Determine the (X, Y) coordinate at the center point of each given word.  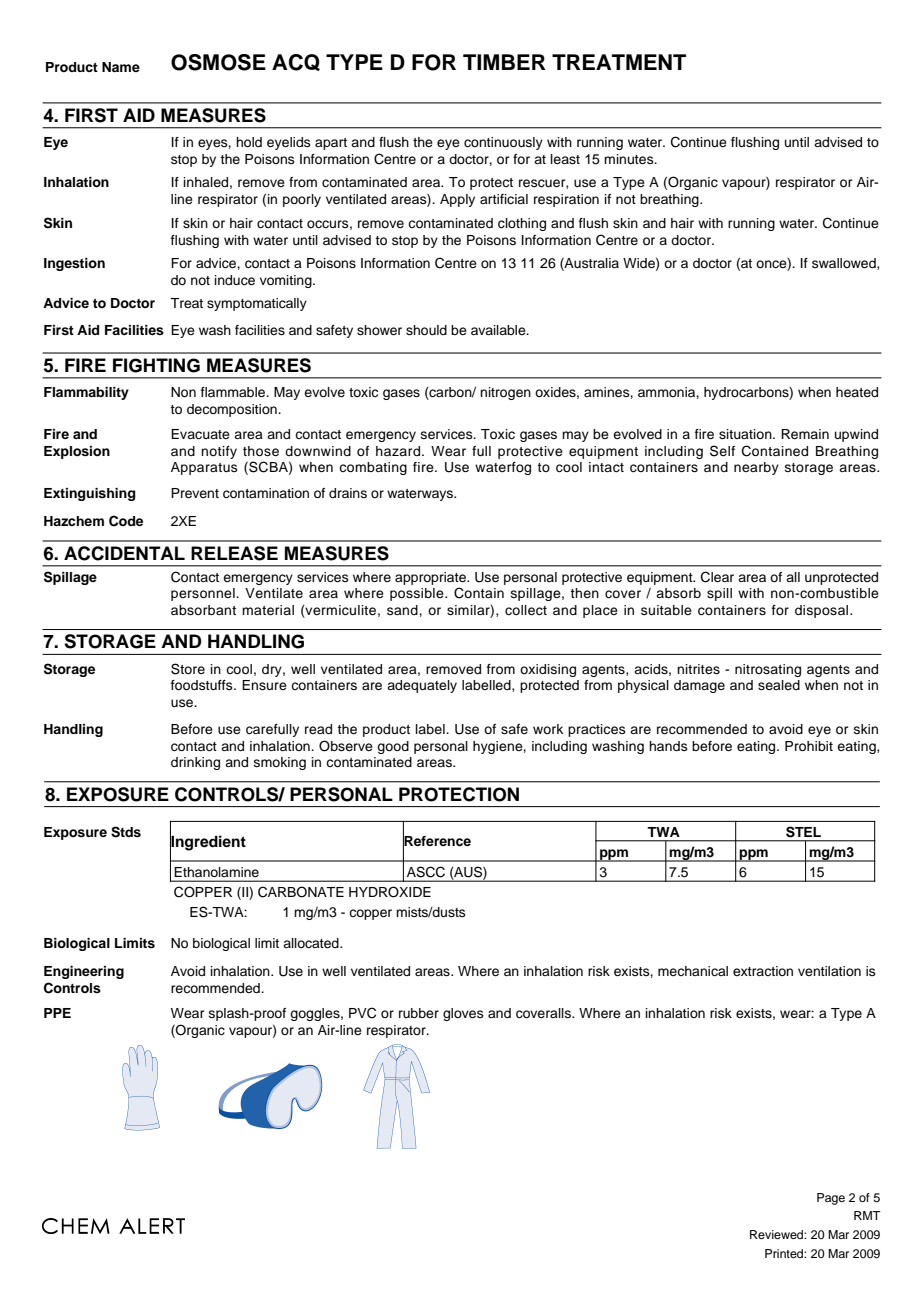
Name (121, 67)
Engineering (84, 972)
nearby (756, 468)
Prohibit (809, 746)
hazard (398, 451)
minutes (630, 159)
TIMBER (504, 62)
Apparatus (204, 468)
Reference (437, 841)
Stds (126, 832)
